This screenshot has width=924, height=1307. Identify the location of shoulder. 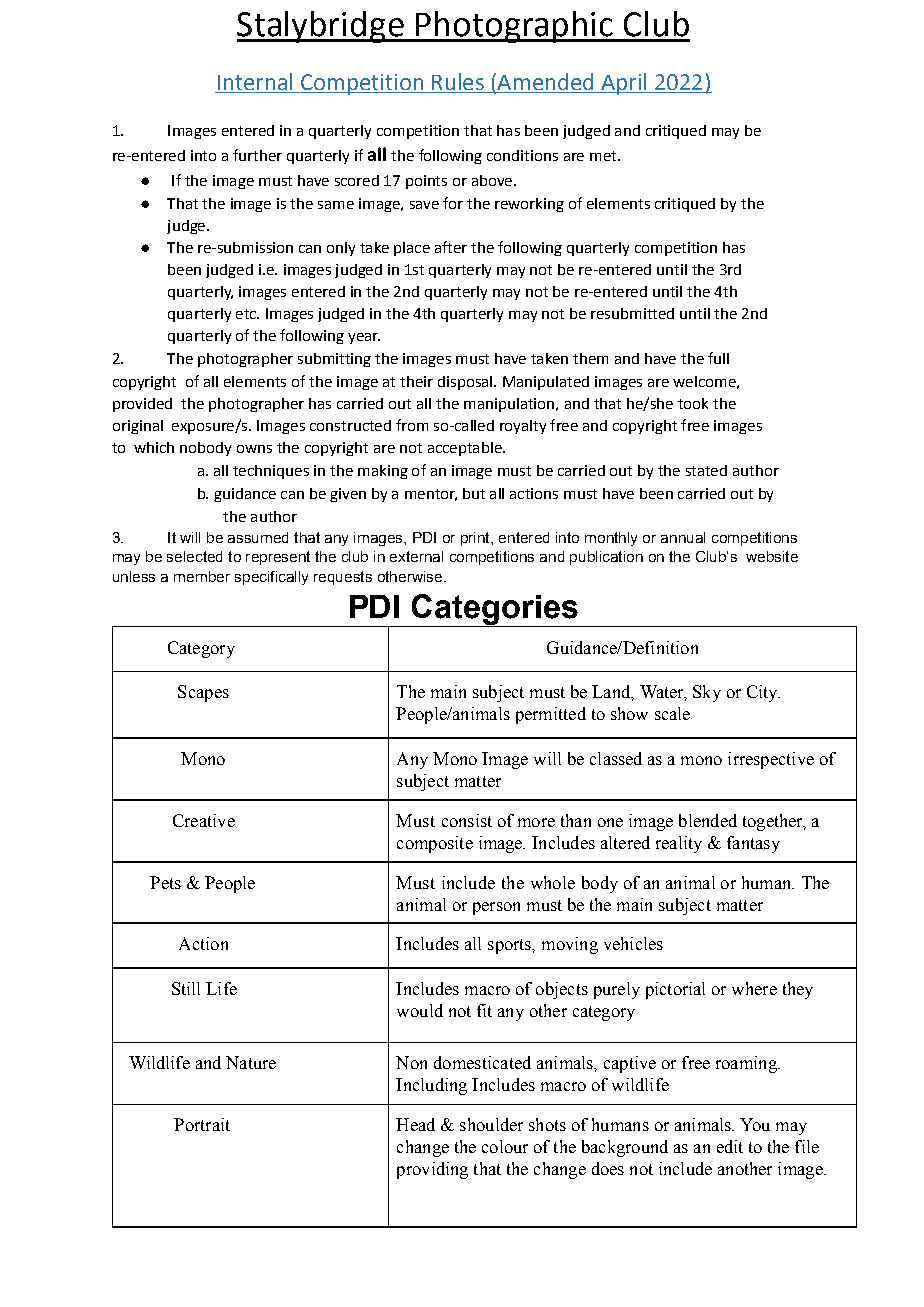
(491, 1124).
